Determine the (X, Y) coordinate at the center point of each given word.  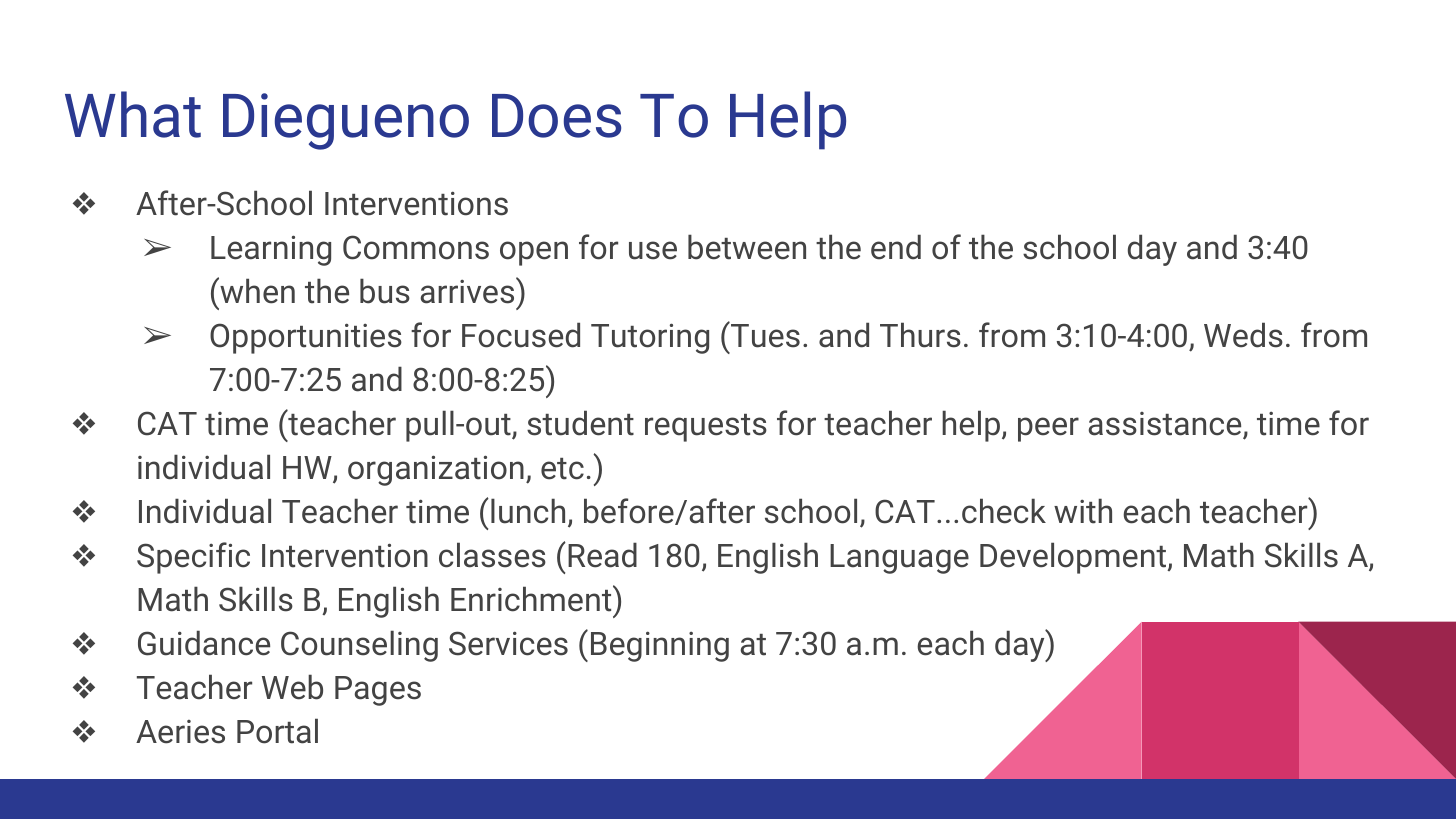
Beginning (660, 646)
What (133, 114)
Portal (277, 731)
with (1083, 511)
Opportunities (306, 338)
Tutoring (650, 338)
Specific (193, 558)
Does (556, 116)
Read (602, 555)
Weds (1243, 335)
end (896, 247)
